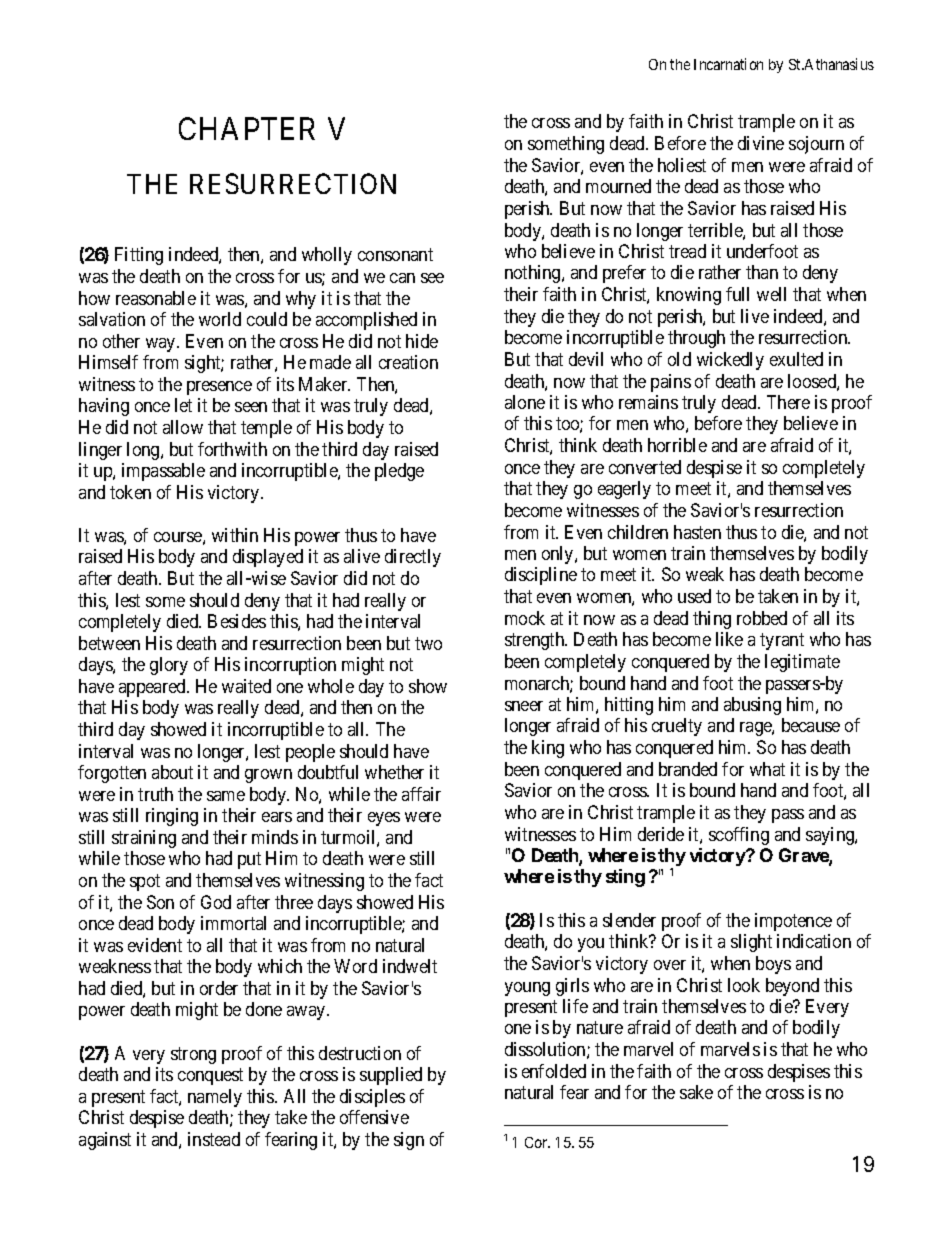 This screenshot has width=952, height=1233. What do you see at coordinates (130, 492) in the screenshot?
I see `token` at bounding box center [130, 492].
